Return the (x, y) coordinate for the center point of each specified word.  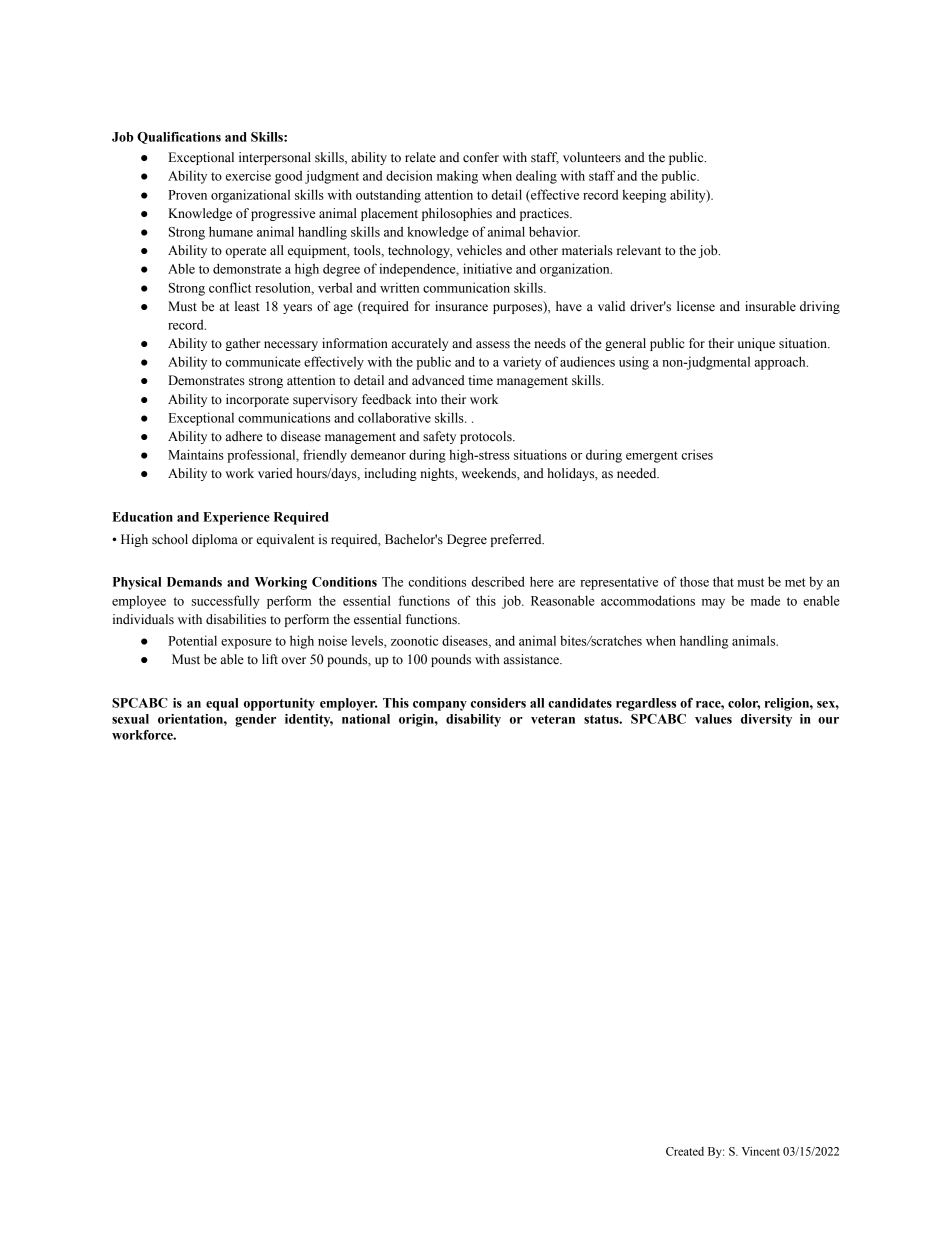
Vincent (761, 1151)
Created (685, 1151)
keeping (644, 196)
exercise (248, 175)
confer (481, 157)
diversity (766, 720)
